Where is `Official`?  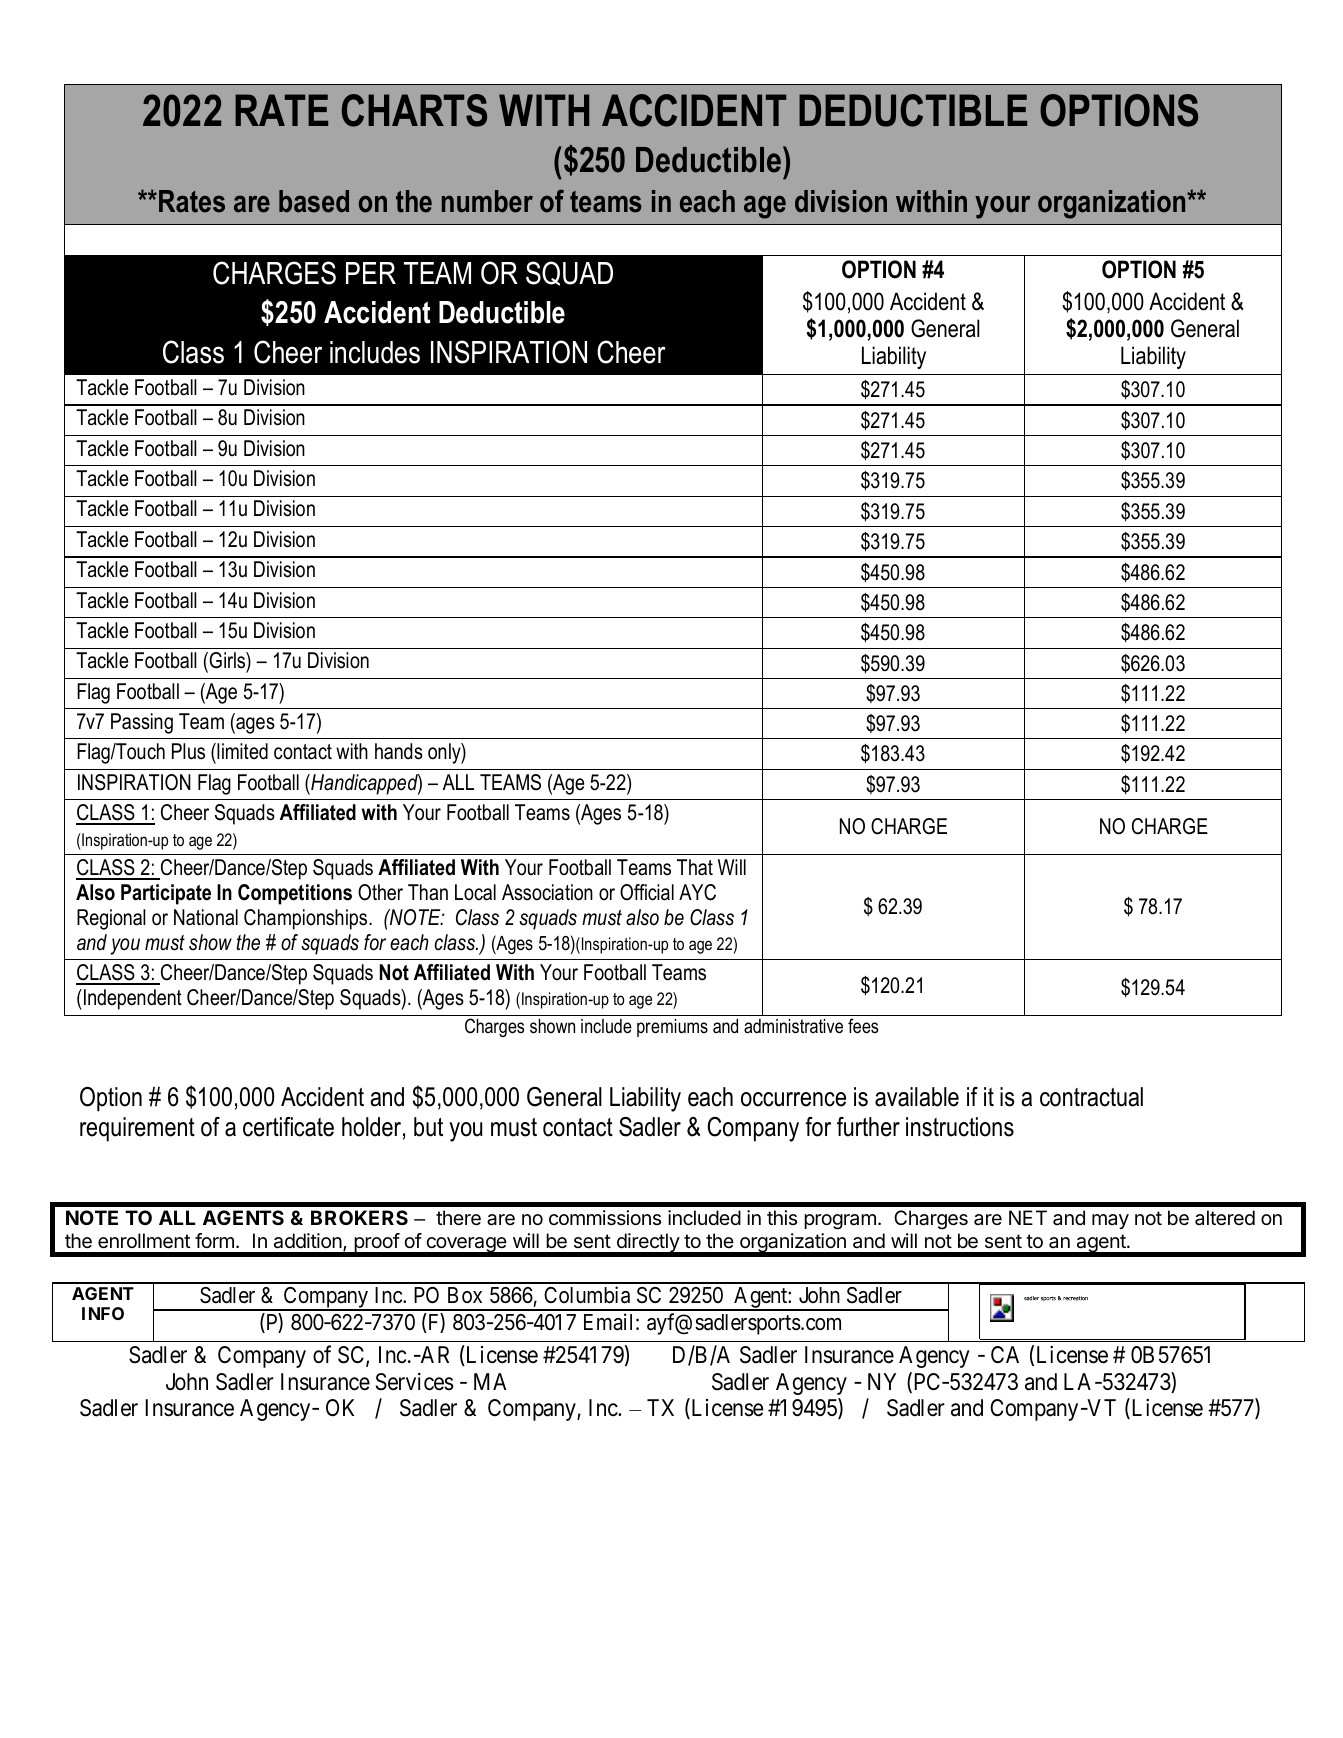
Official is located at coordinates (647, 892).
